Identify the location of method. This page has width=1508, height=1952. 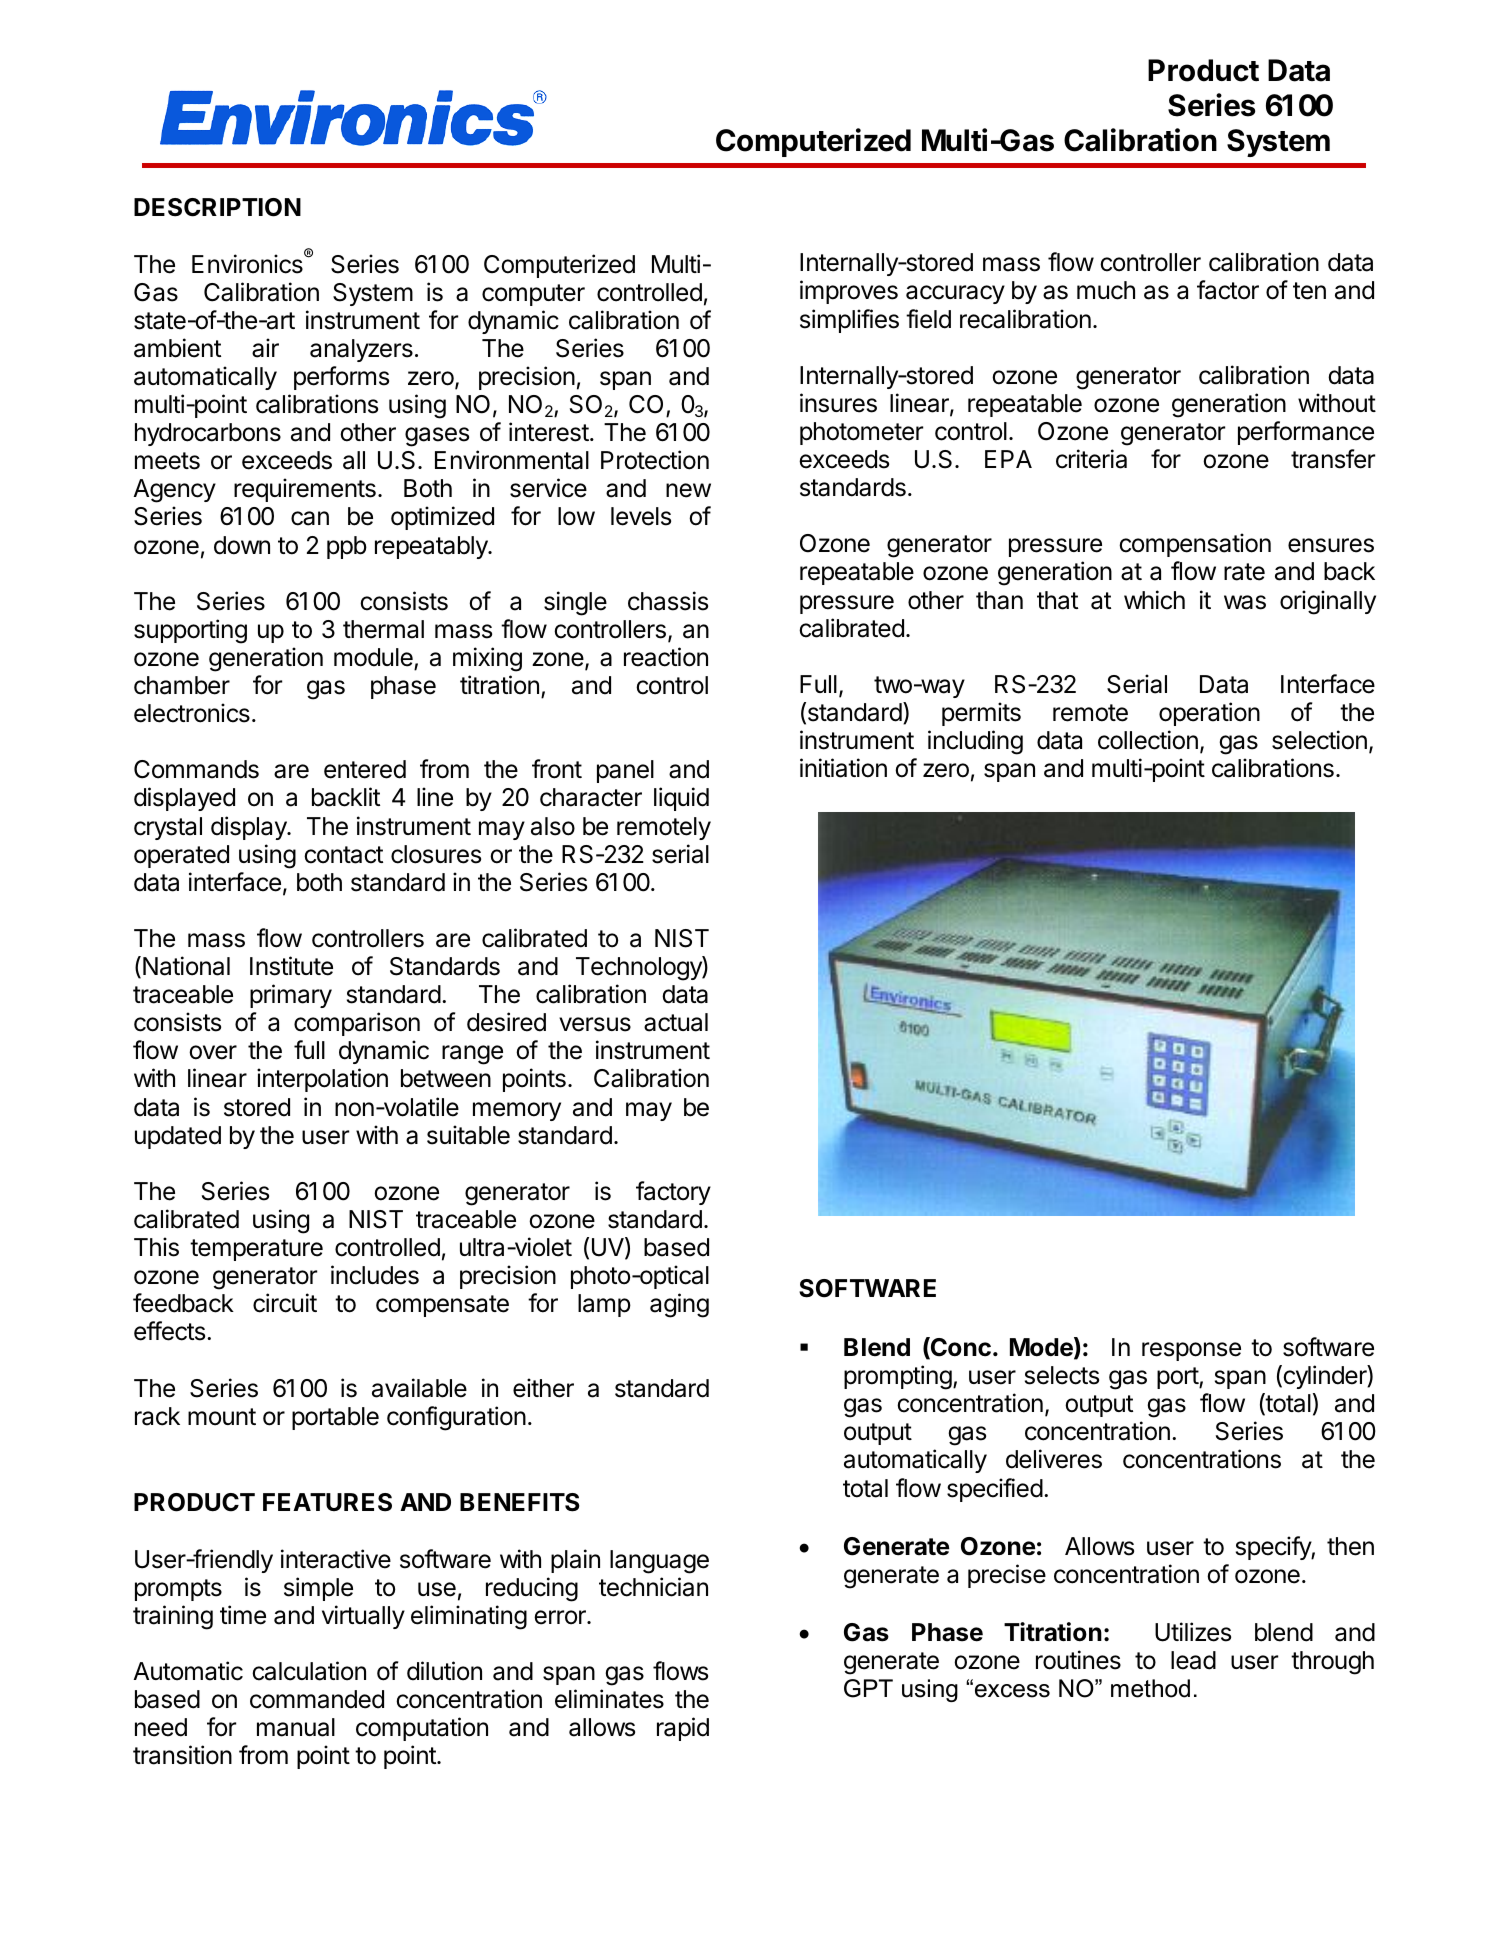
(1150, 1688).
